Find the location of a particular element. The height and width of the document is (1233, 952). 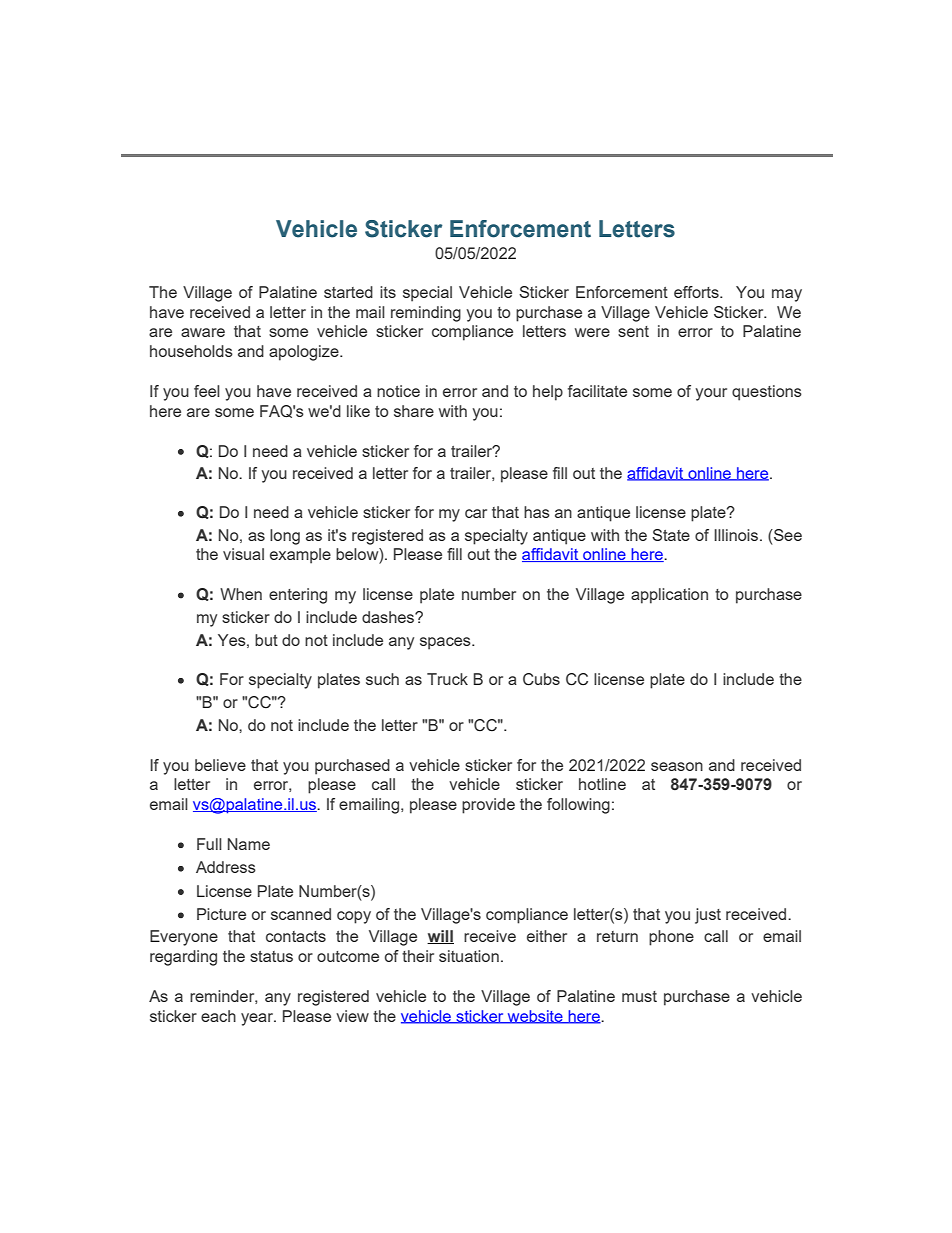

spaces is located at coordinates (446, 643).
